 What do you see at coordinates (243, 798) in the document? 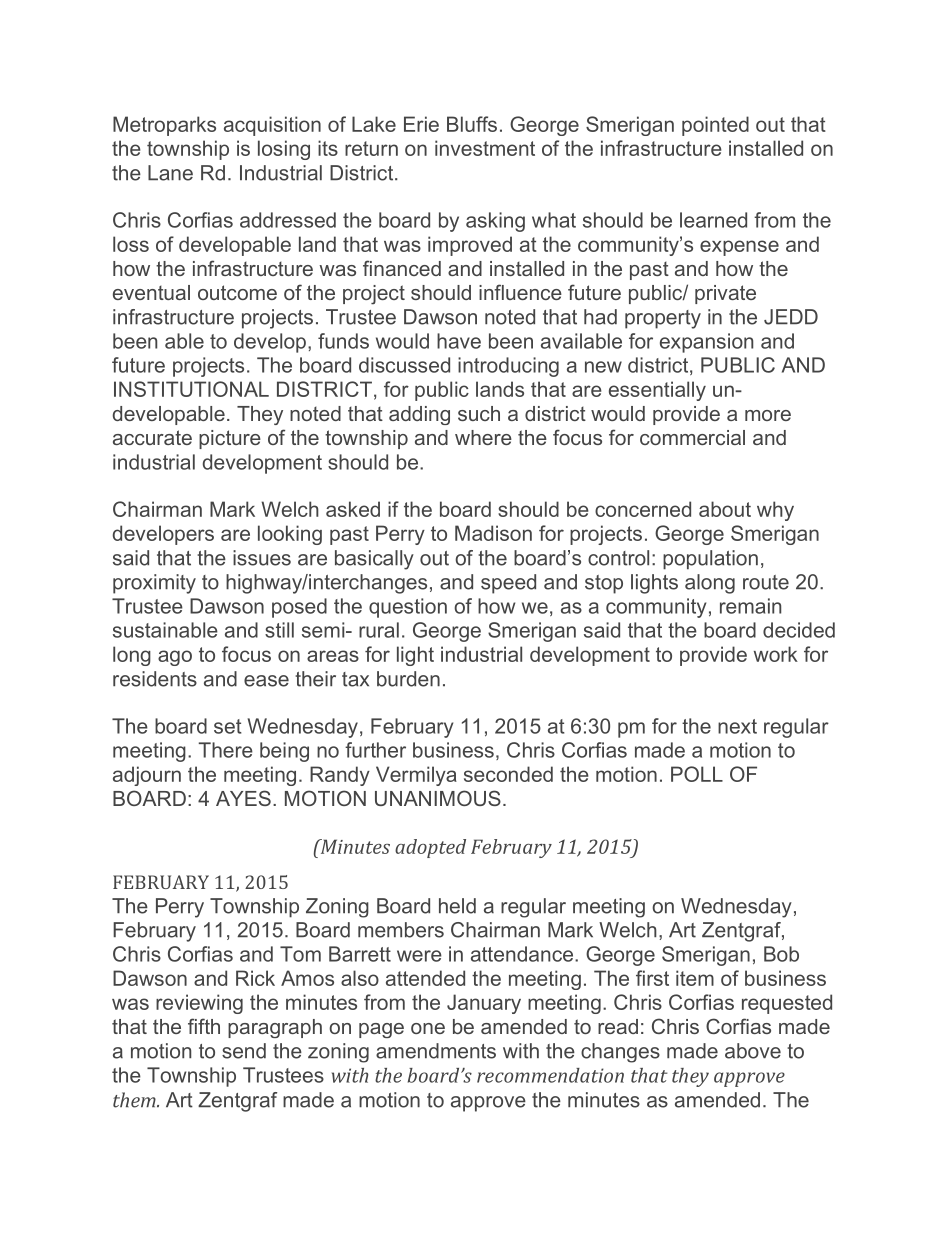
I see `AYES` at bounding box center [243, 798].
